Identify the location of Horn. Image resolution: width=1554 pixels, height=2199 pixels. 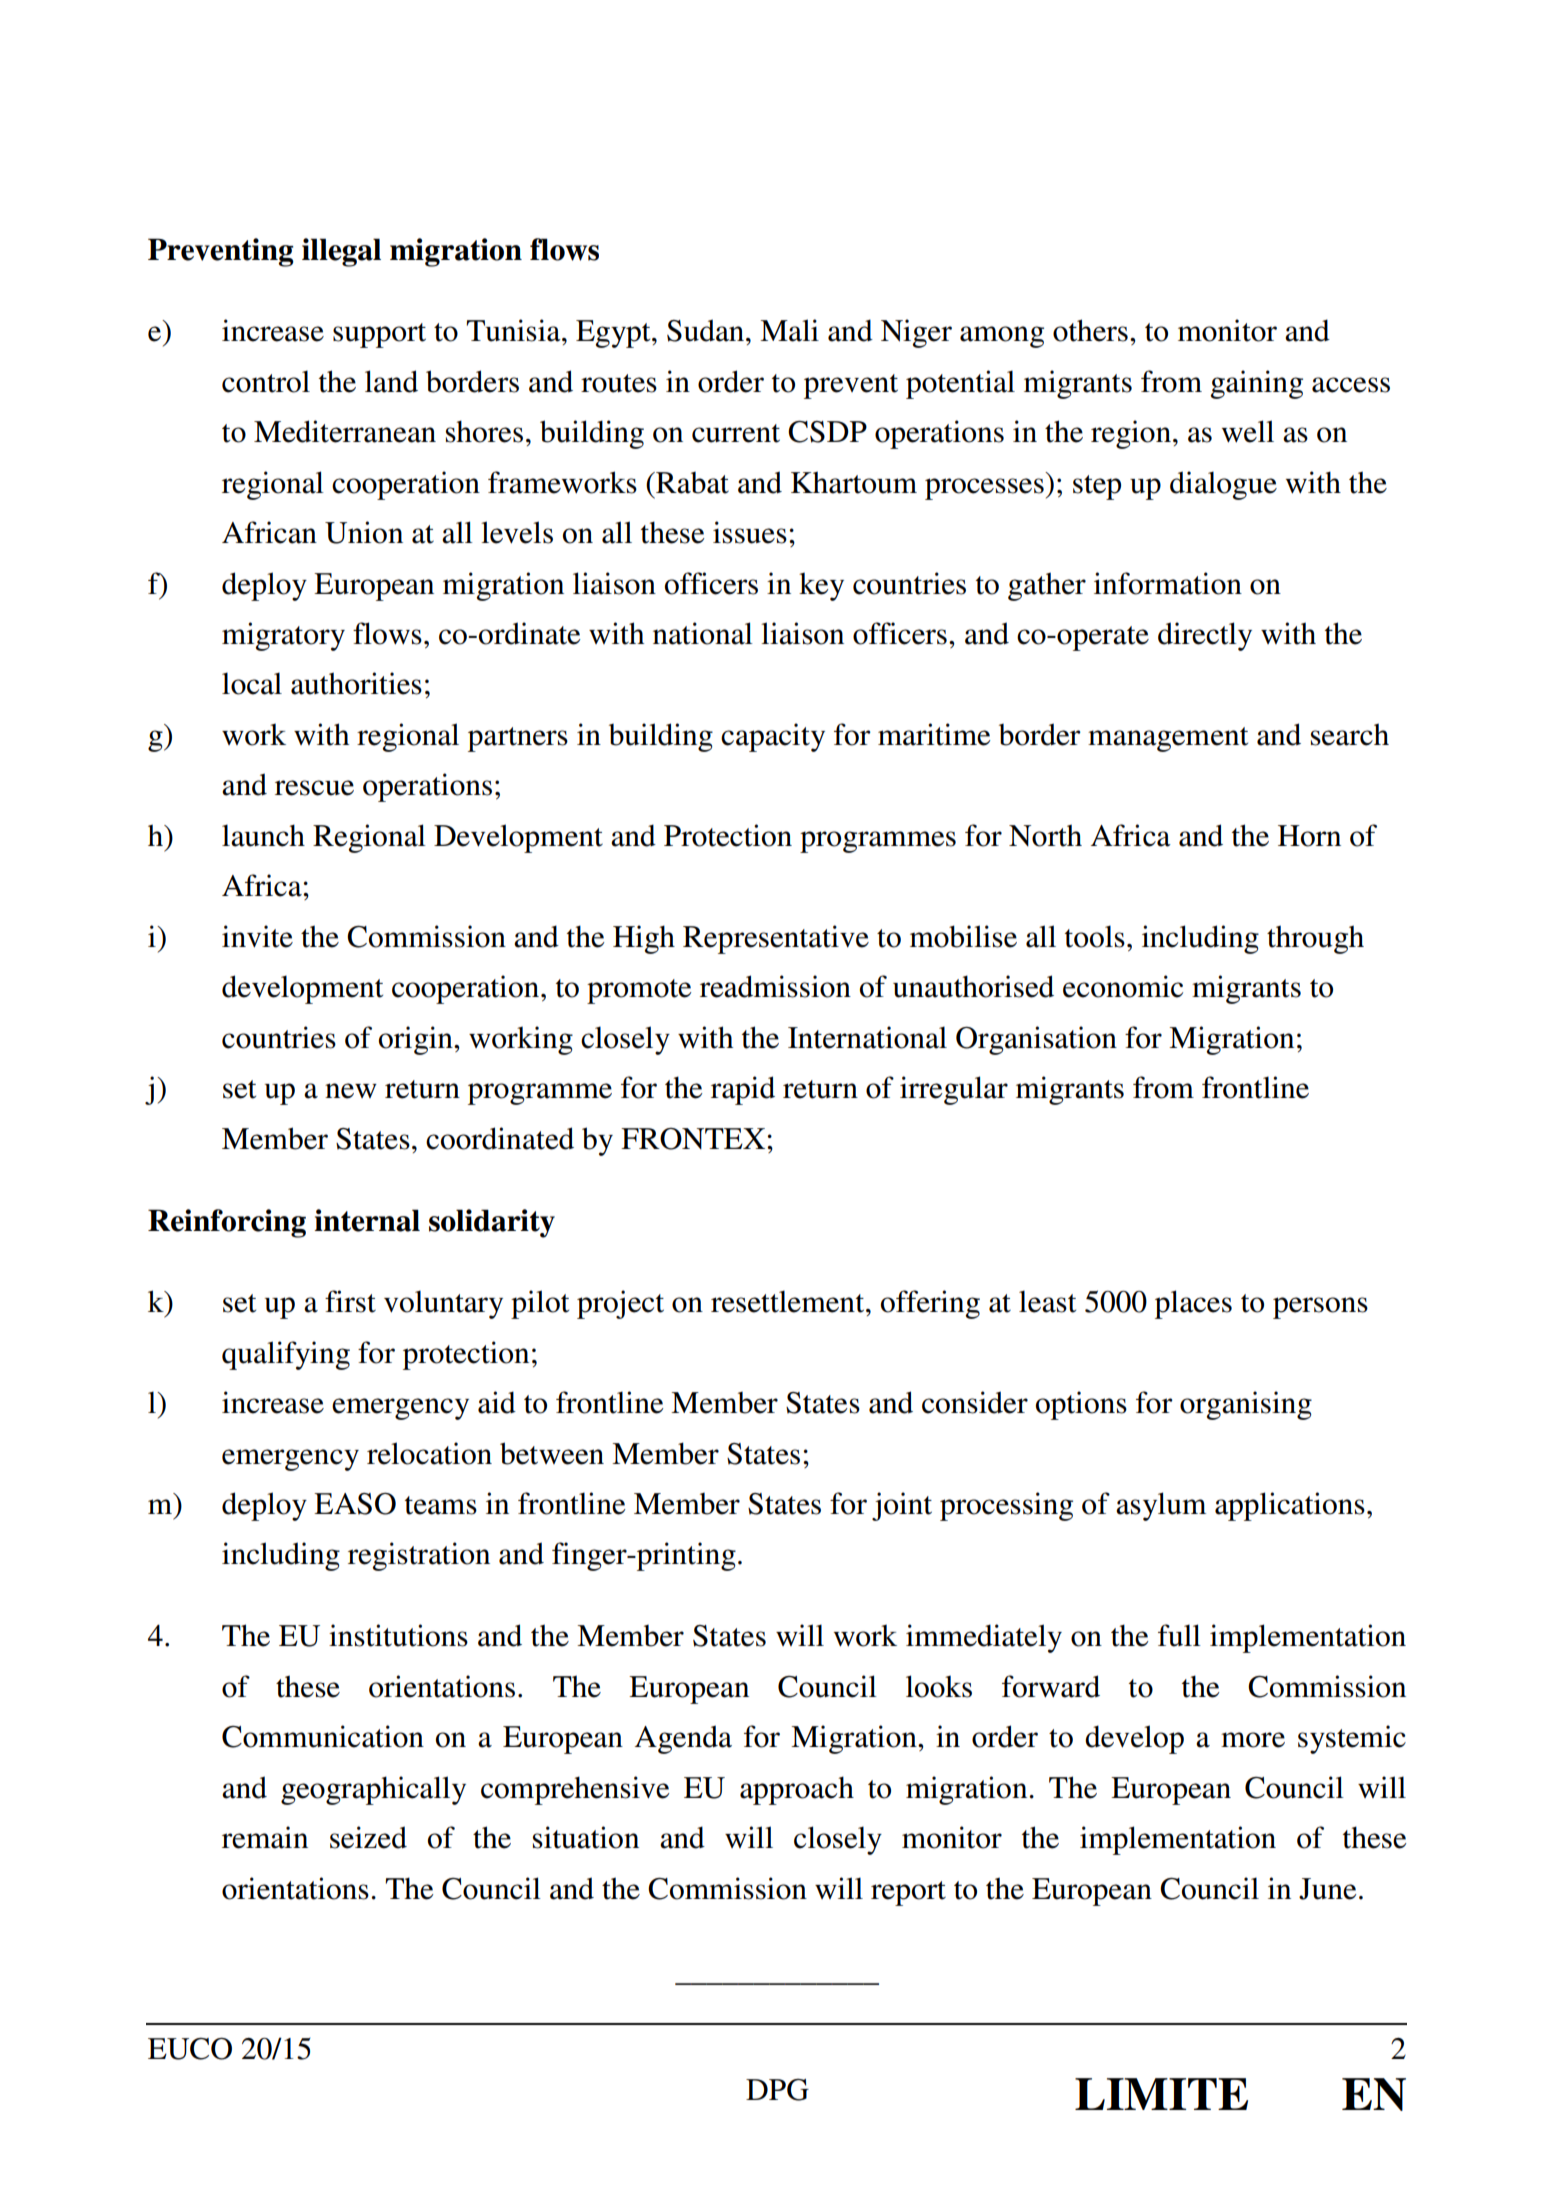
(1309, 836).
